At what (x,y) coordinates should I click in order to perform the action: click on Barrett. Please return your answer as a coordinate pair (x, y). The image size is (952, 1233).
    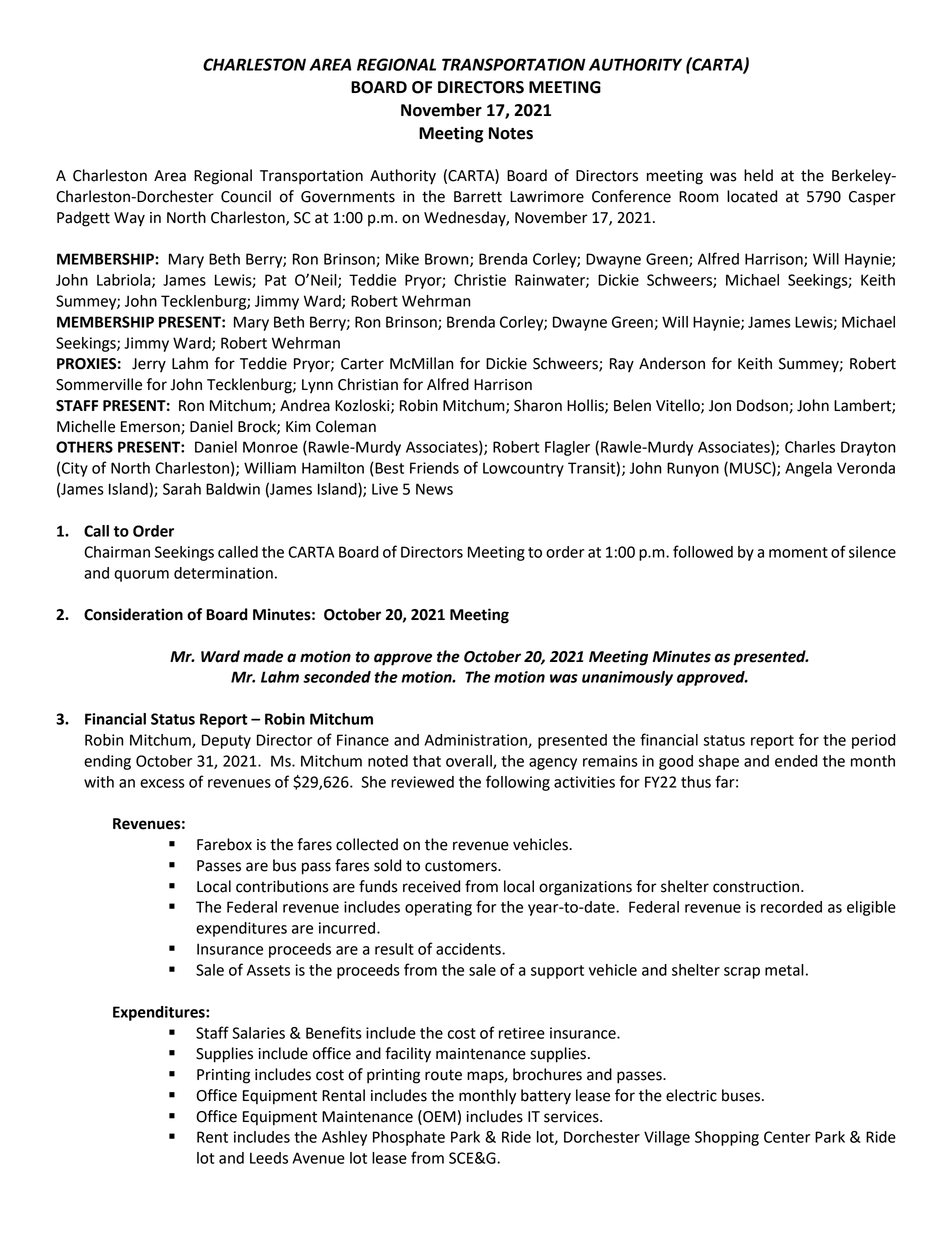
    Looking at the image, I should click on (478, 197).
